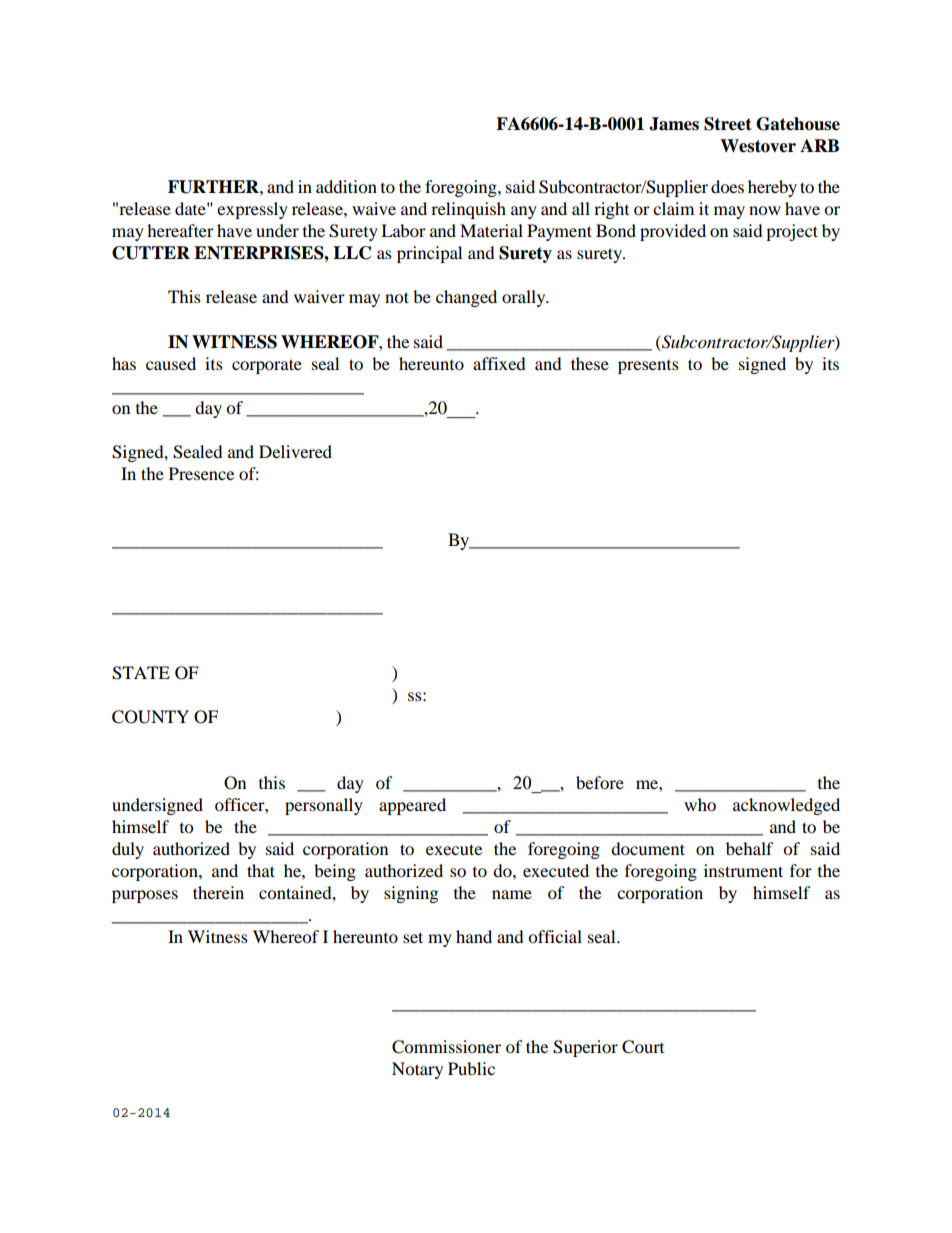 The height and width of the image is (1233, 952). Describe the element at coordinates (417, 1070) in the image. I see `Notary` at that location.
